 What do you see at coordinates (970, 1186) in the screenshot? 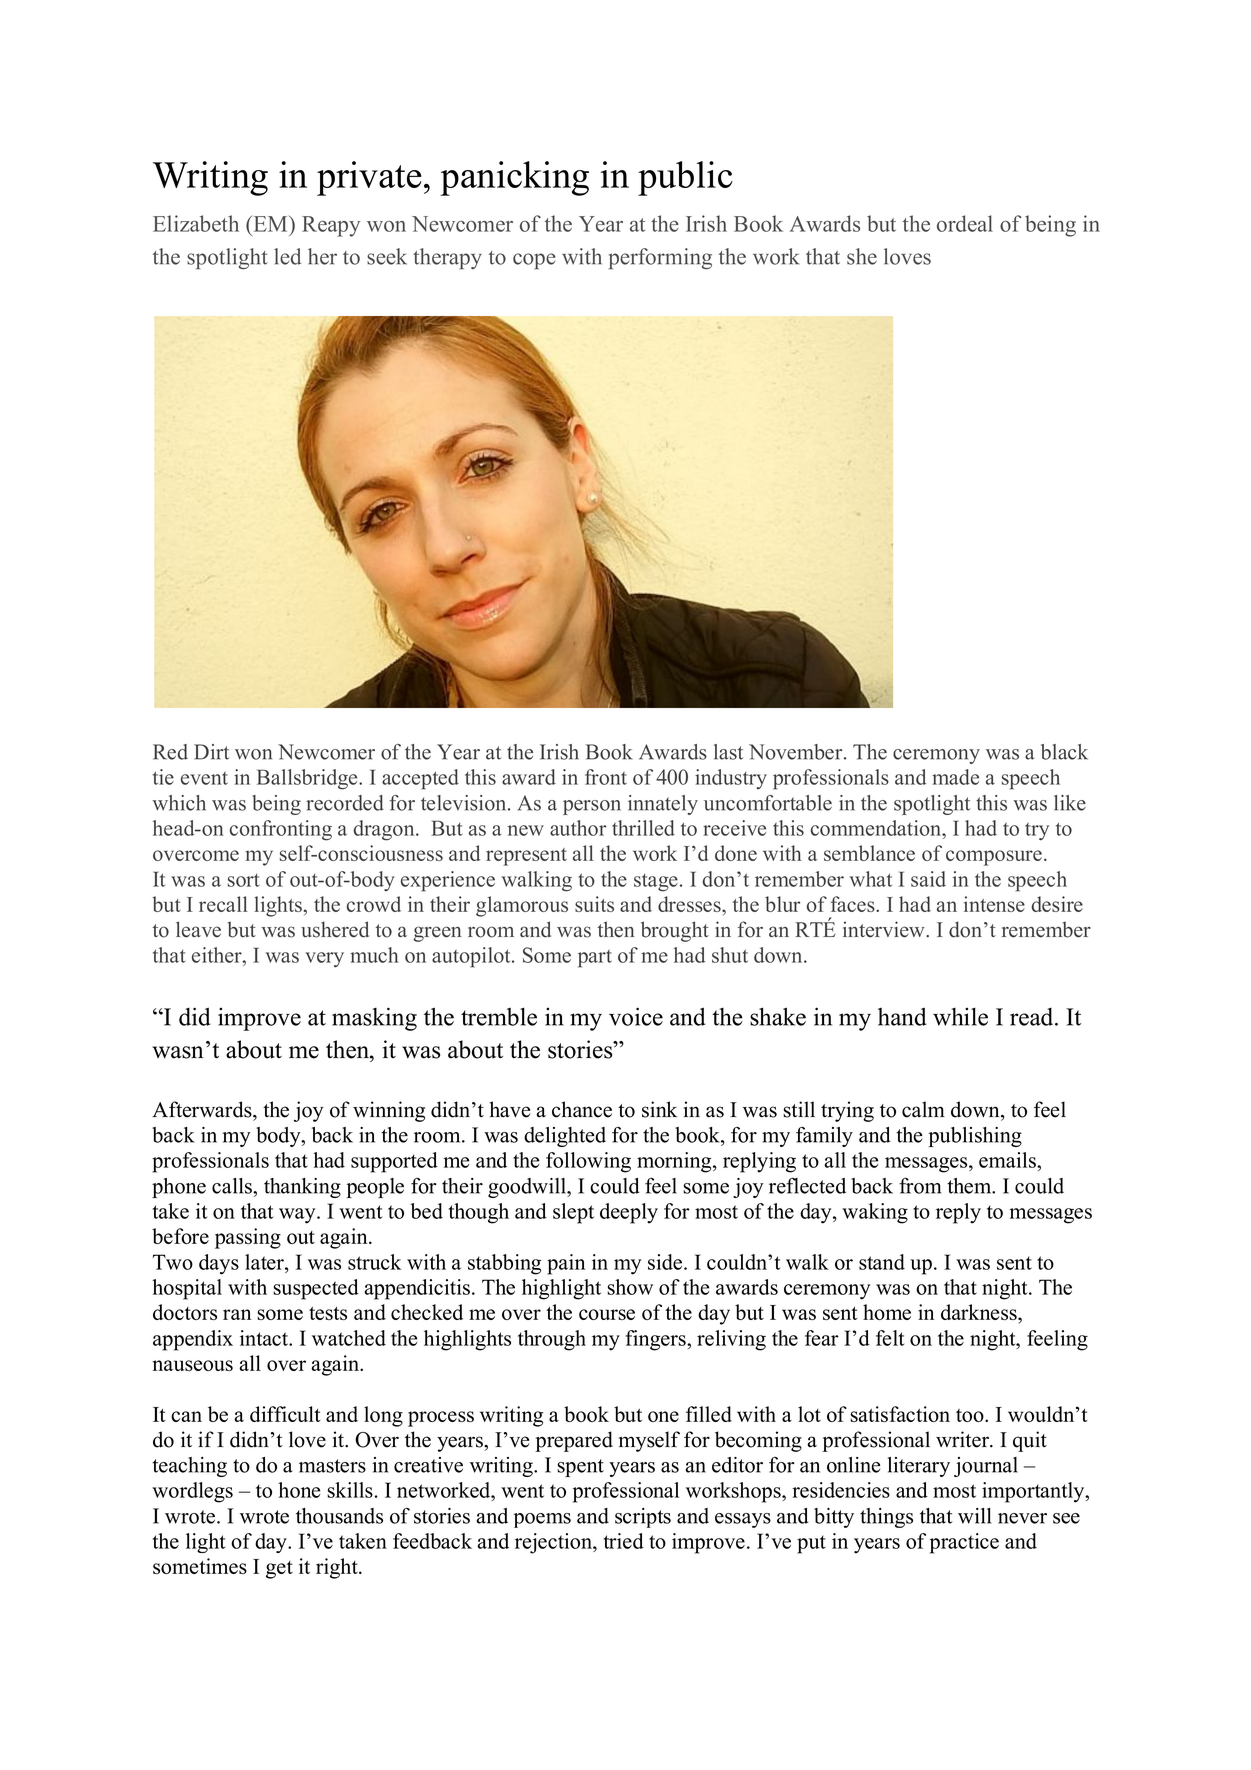
I see `them` at bounding box center [970, 1186].
